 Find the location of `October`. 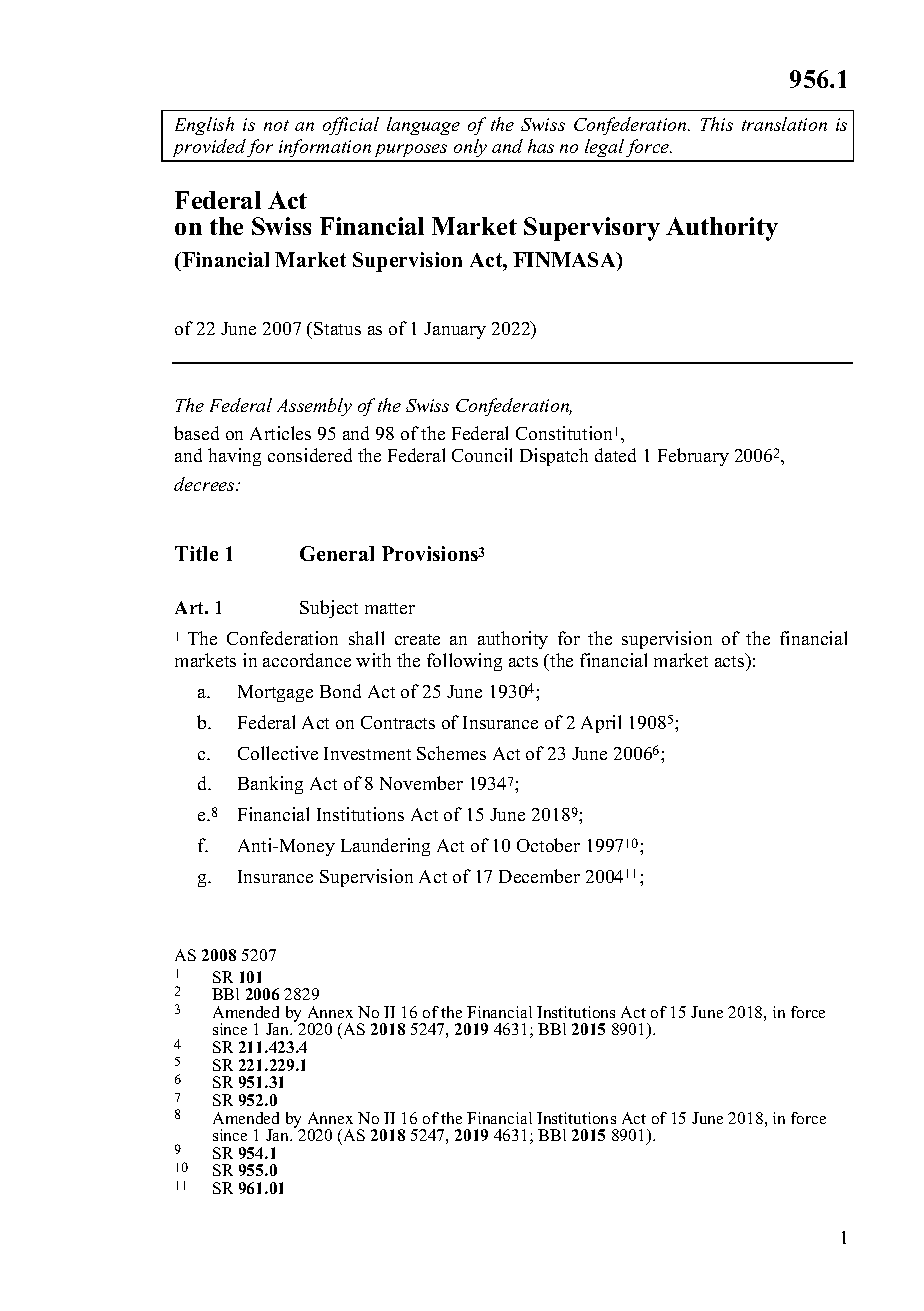

October is located at coordinates (548, 845).
